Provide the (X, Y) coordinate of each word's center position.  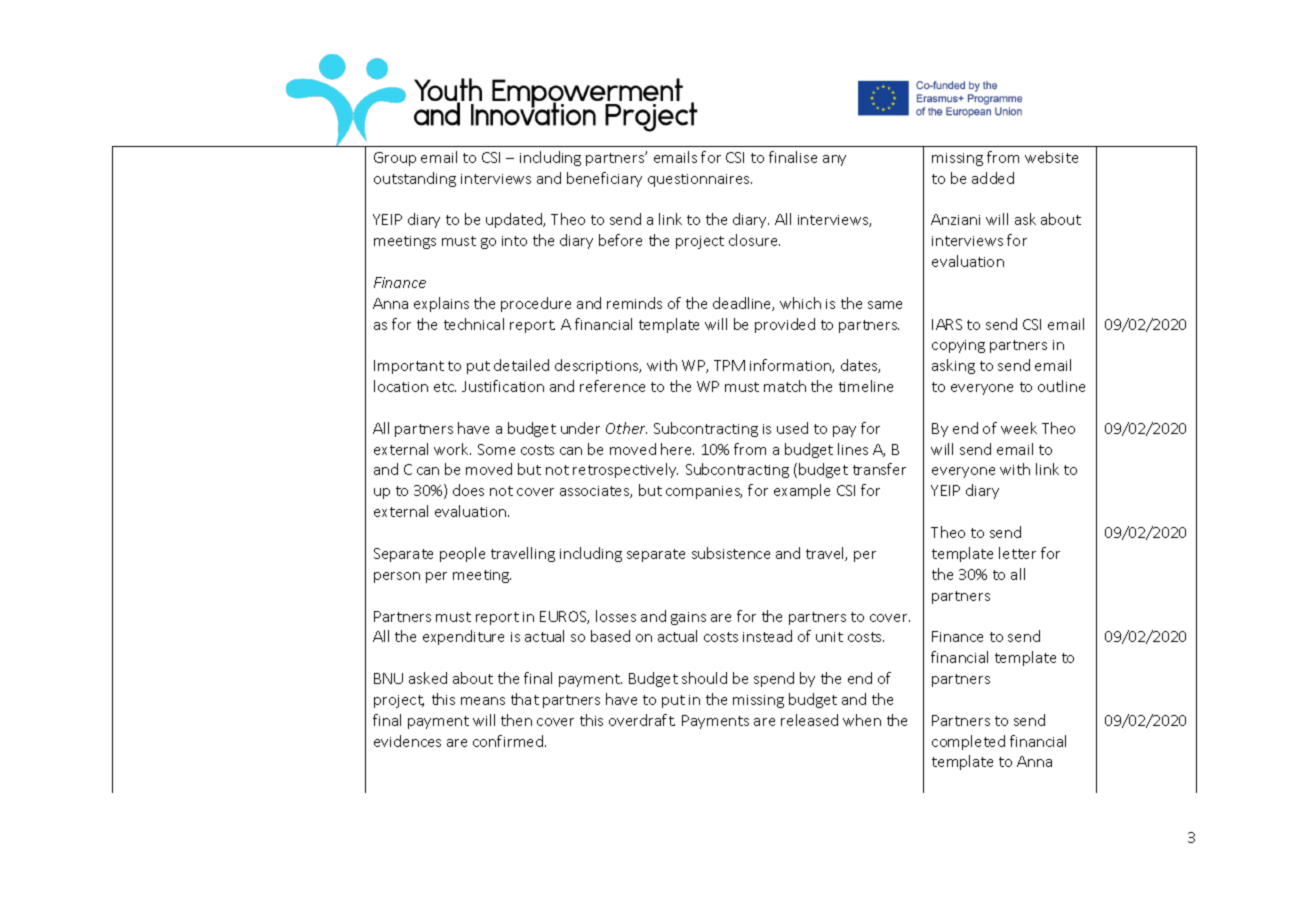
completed (968, 742)
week (1019, 428)
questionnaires (700, 180)
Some (496, 449)
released (809, 720)
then (516, 720)
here (677, 449)
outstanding (415, 179)
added (993, 178)
